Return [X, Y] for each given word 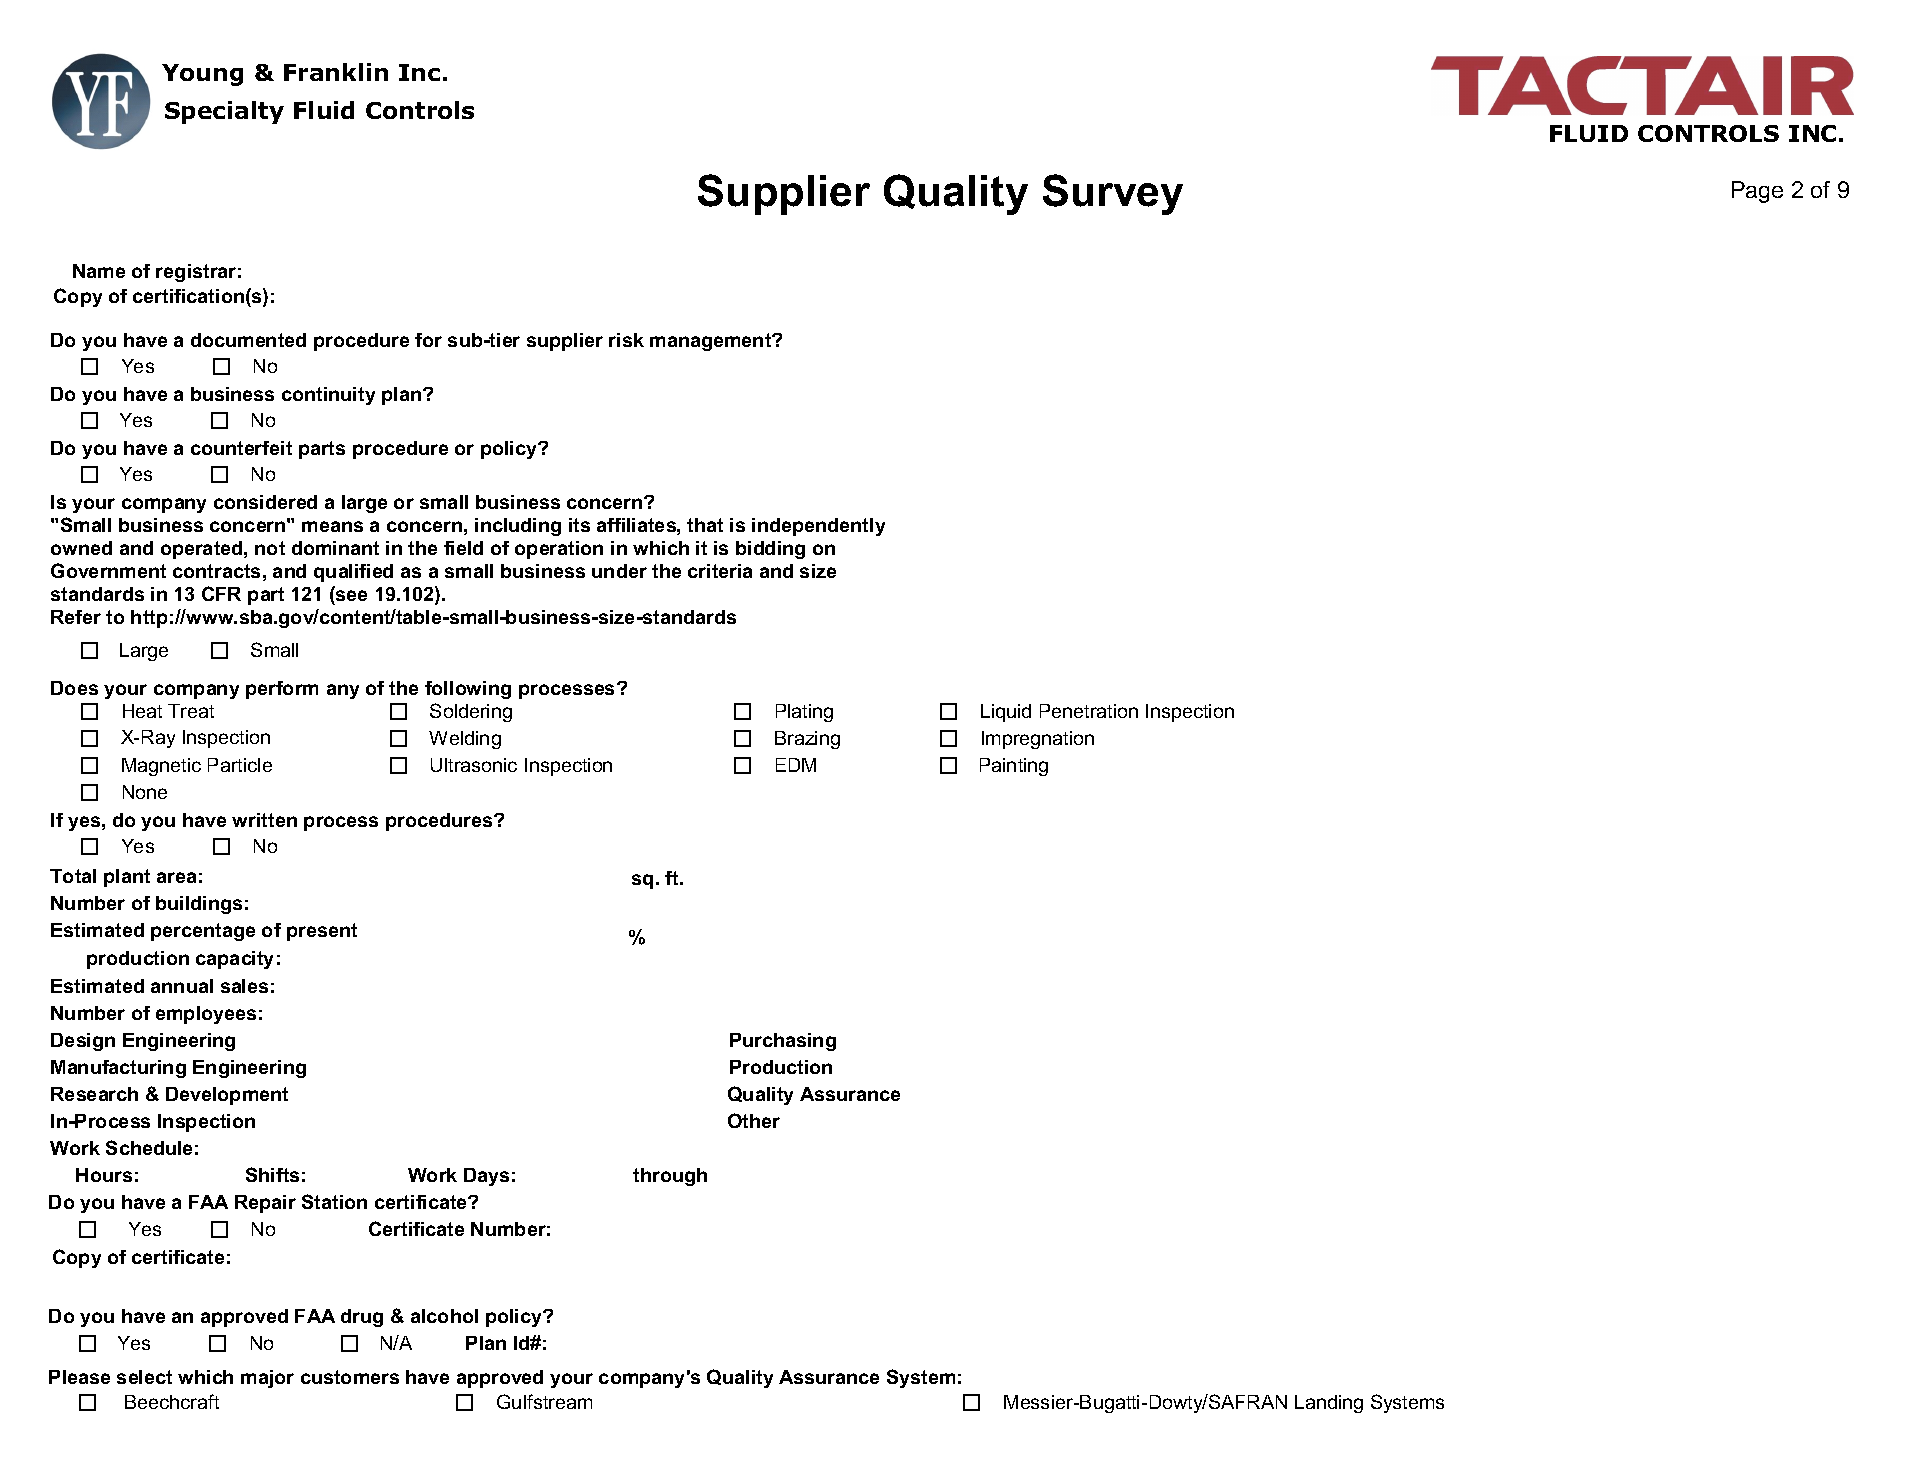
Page [1757, 192]
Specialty [224, 112]
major [267, 1379]
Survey [1113, 194]
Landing [1329, 1404]
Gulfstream [544, 1401]
